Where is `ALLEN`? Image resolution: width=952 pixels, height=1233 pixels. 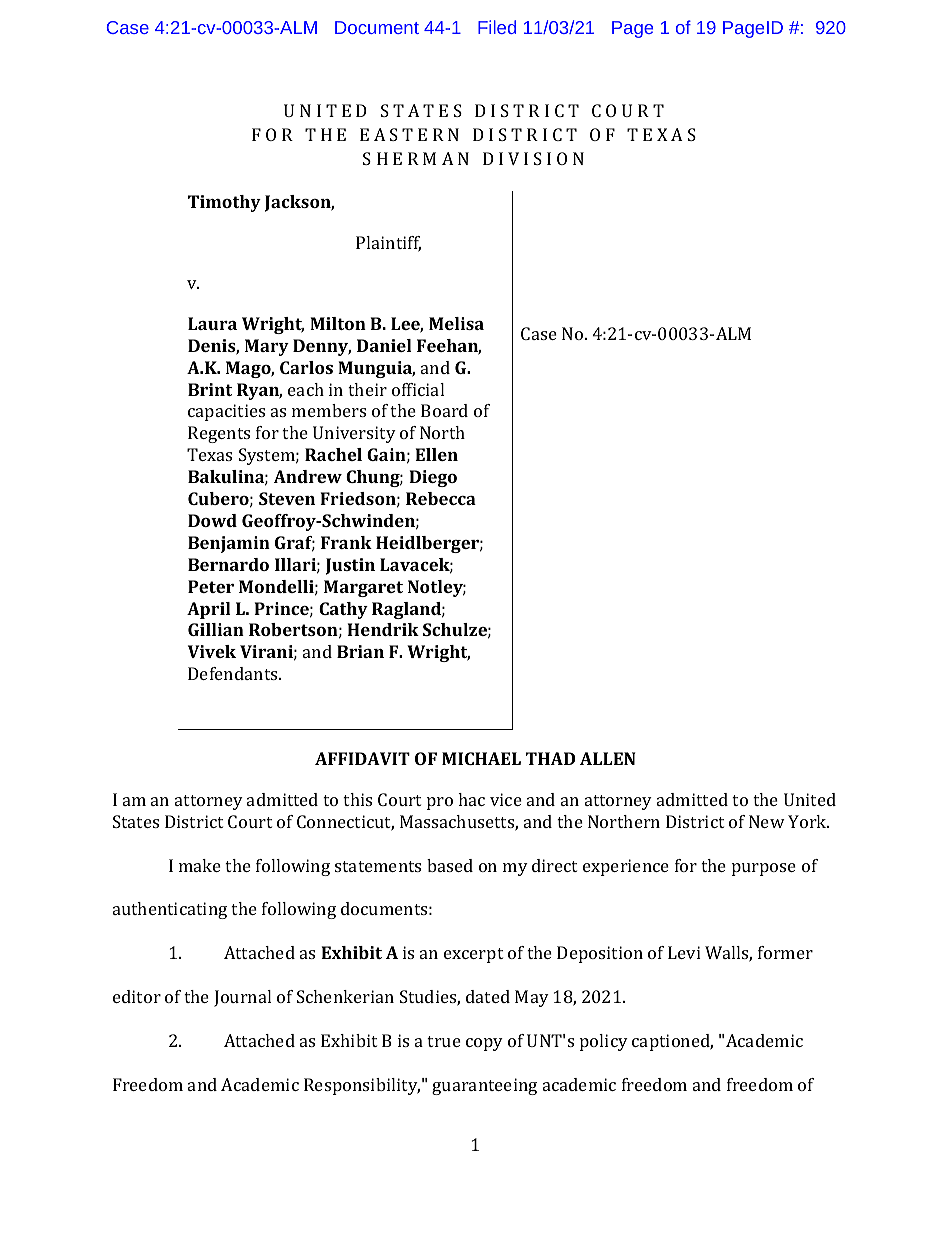
ALLEN is located at coordinates (607, 758).
